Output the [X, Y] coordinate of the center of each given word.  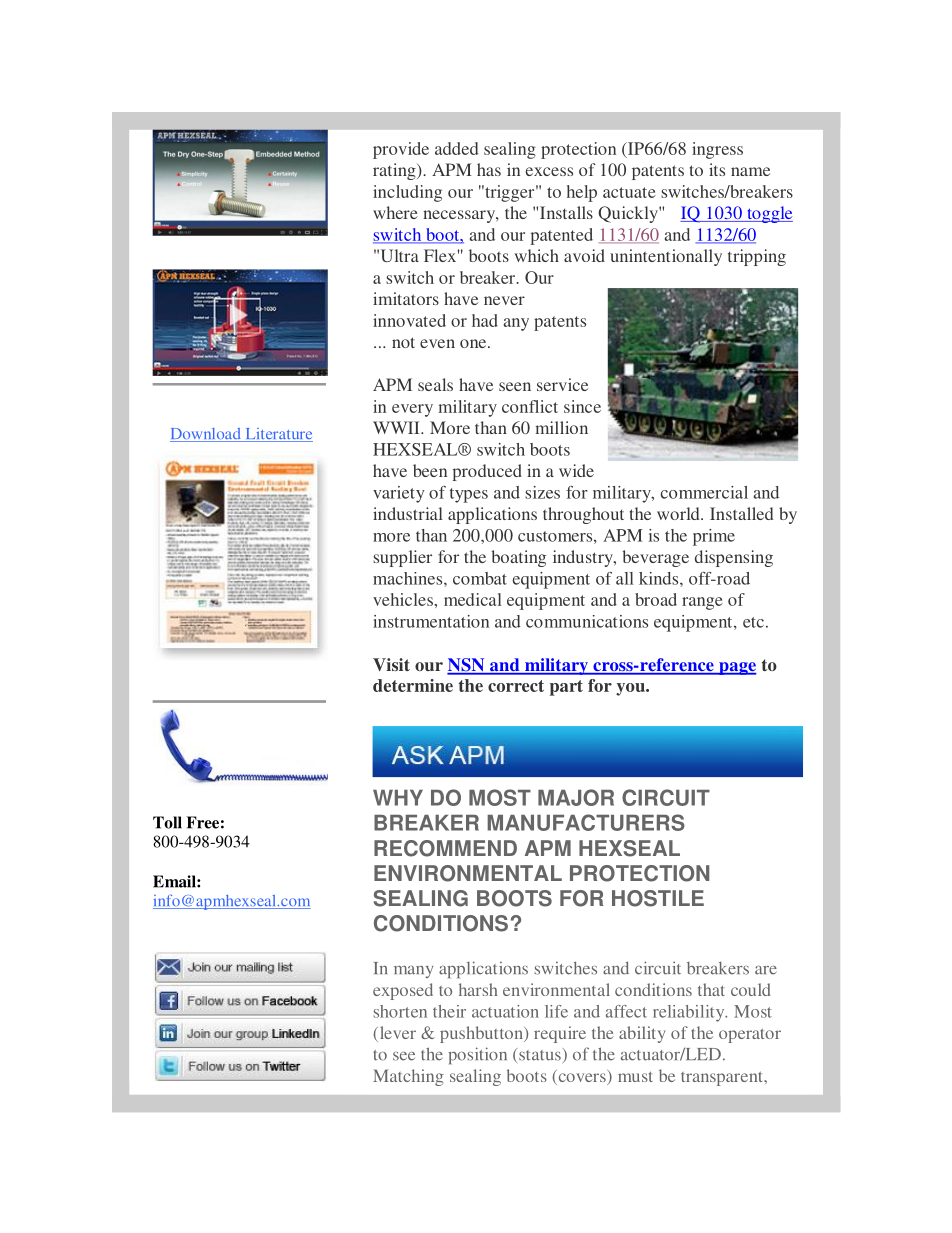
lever [396, 1034]
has [489, 169]
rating [395, 171]
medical [473, 599]
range [702, 603]
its [717, 169]
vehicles [404, 599]
